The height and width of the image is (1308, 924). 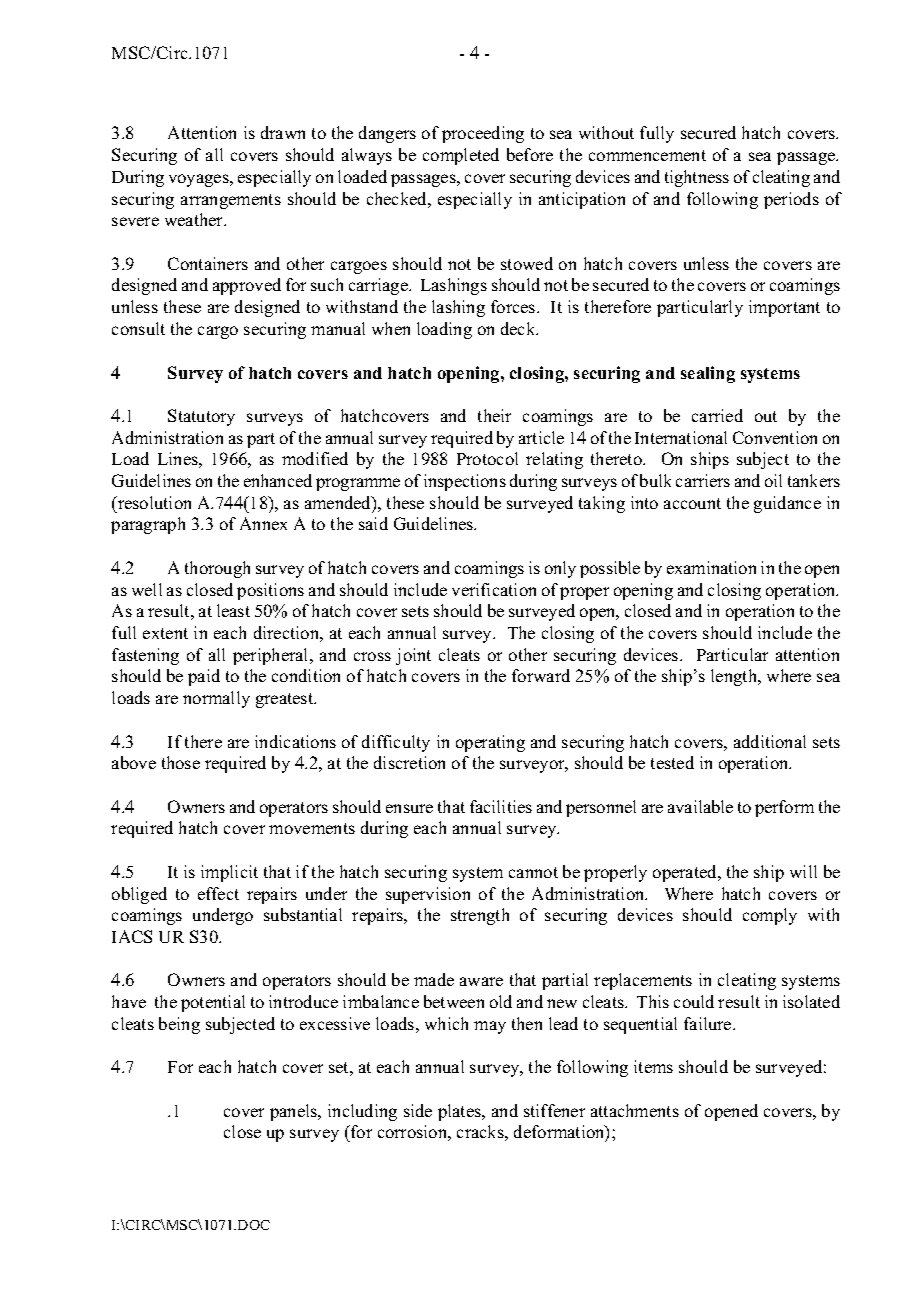 I want to click on least, so click(x=233, y=610).
